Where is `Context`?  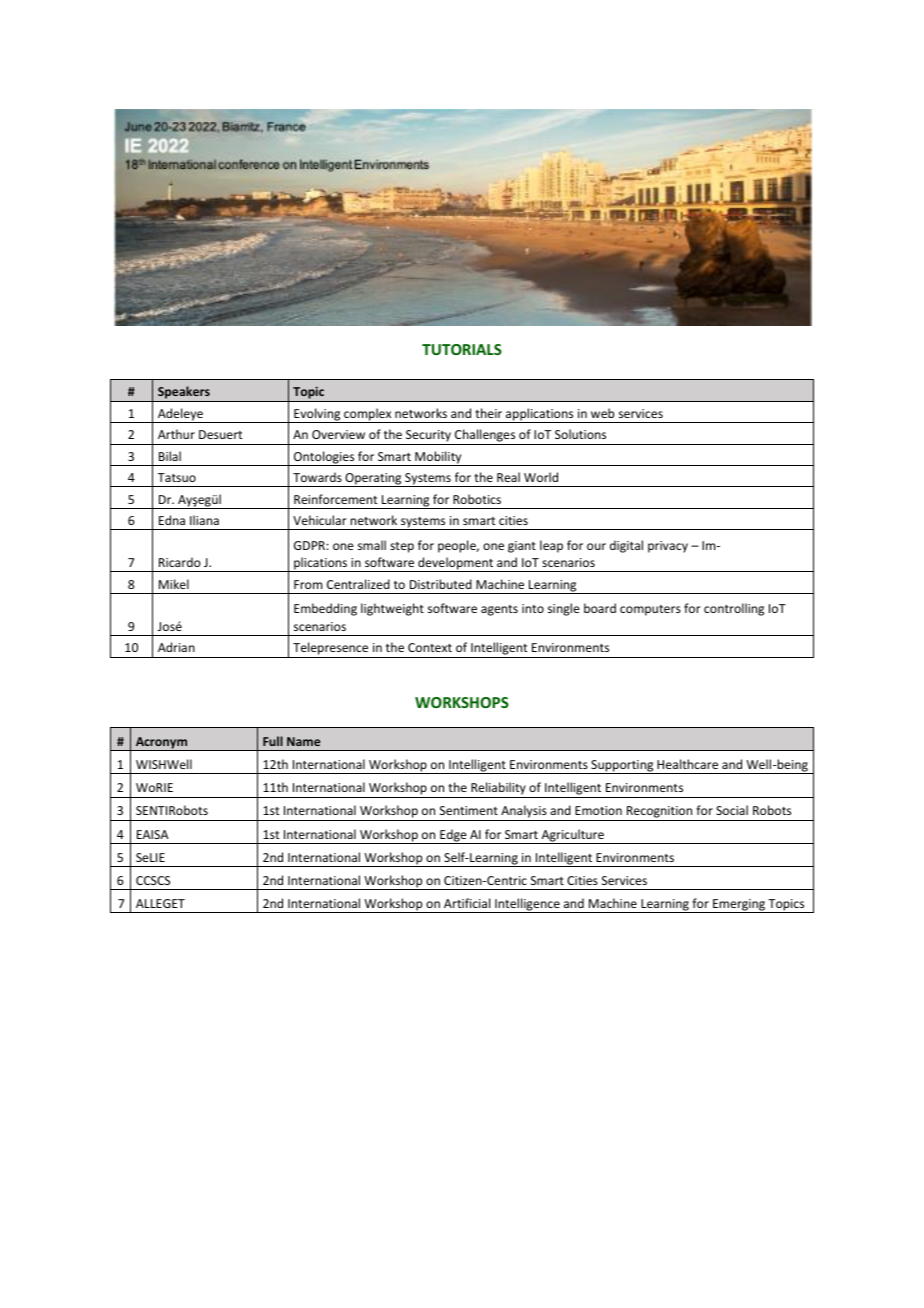 Context is located at coordinates (430, 647).
